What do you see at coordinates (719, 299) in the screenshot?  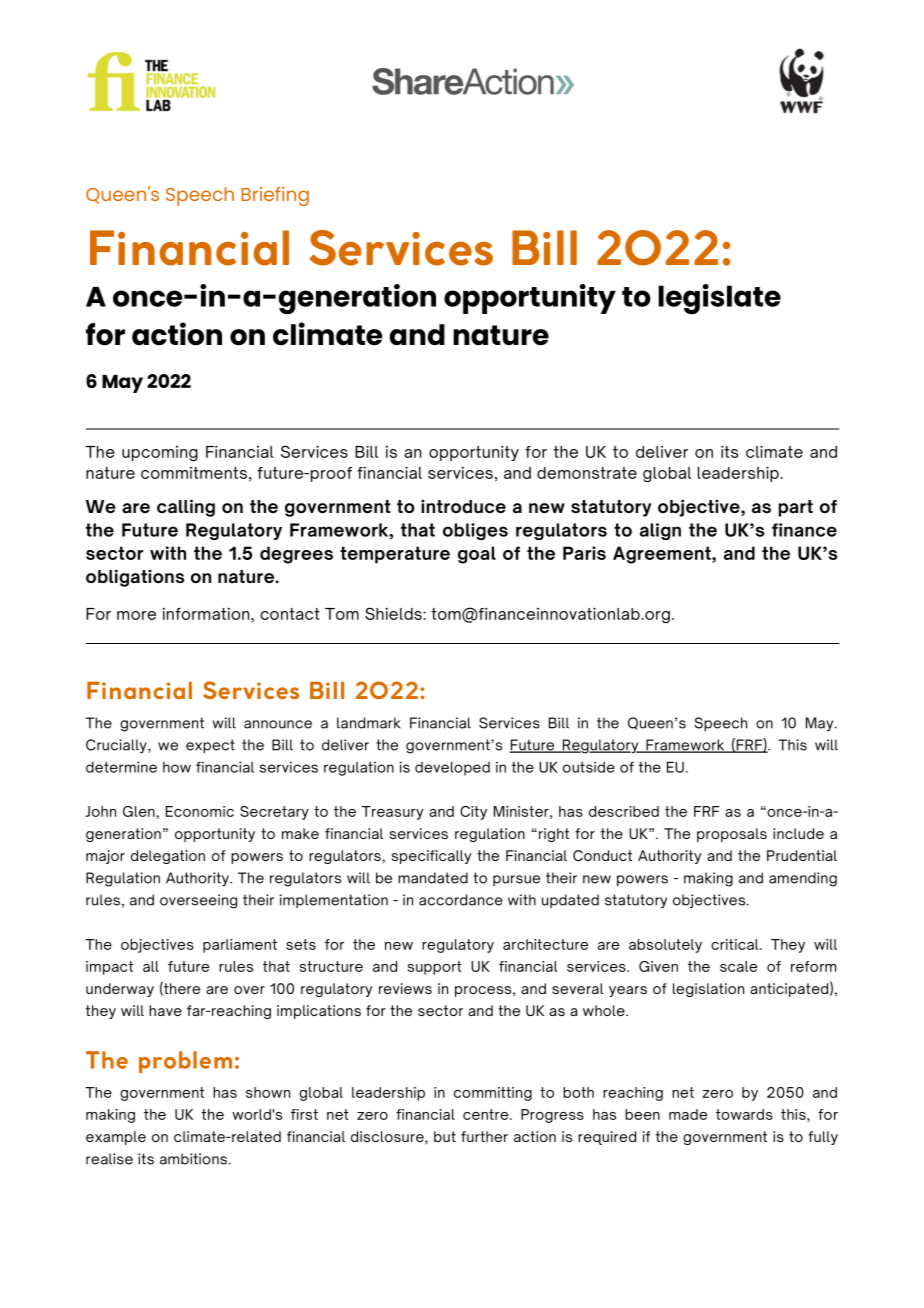 I see `legislate` at bounding box center [719, 299].
